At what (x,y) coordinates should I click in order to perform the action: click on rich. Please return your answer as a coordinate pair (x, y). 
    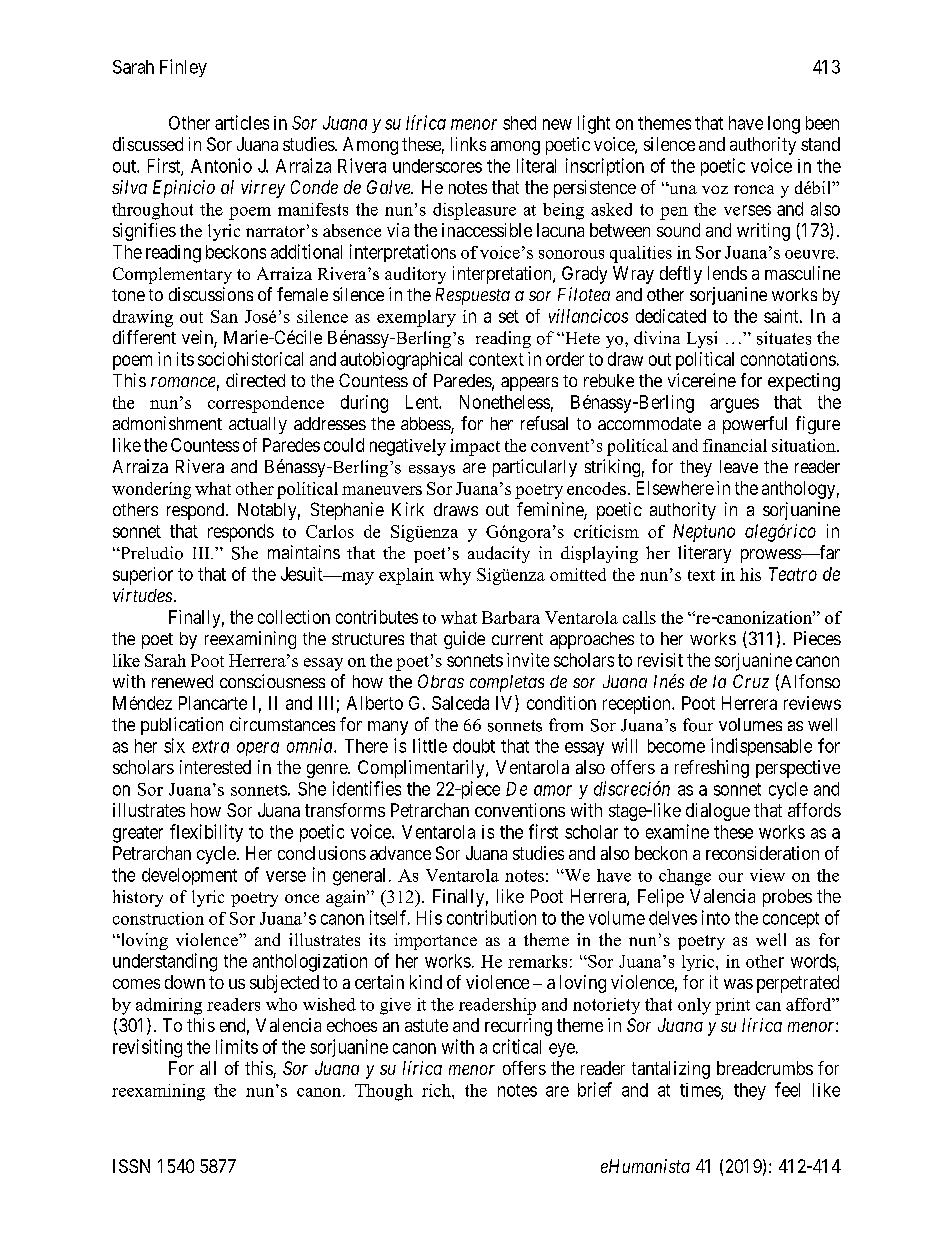
    Looking at the image, I should click on (437, 1090).
